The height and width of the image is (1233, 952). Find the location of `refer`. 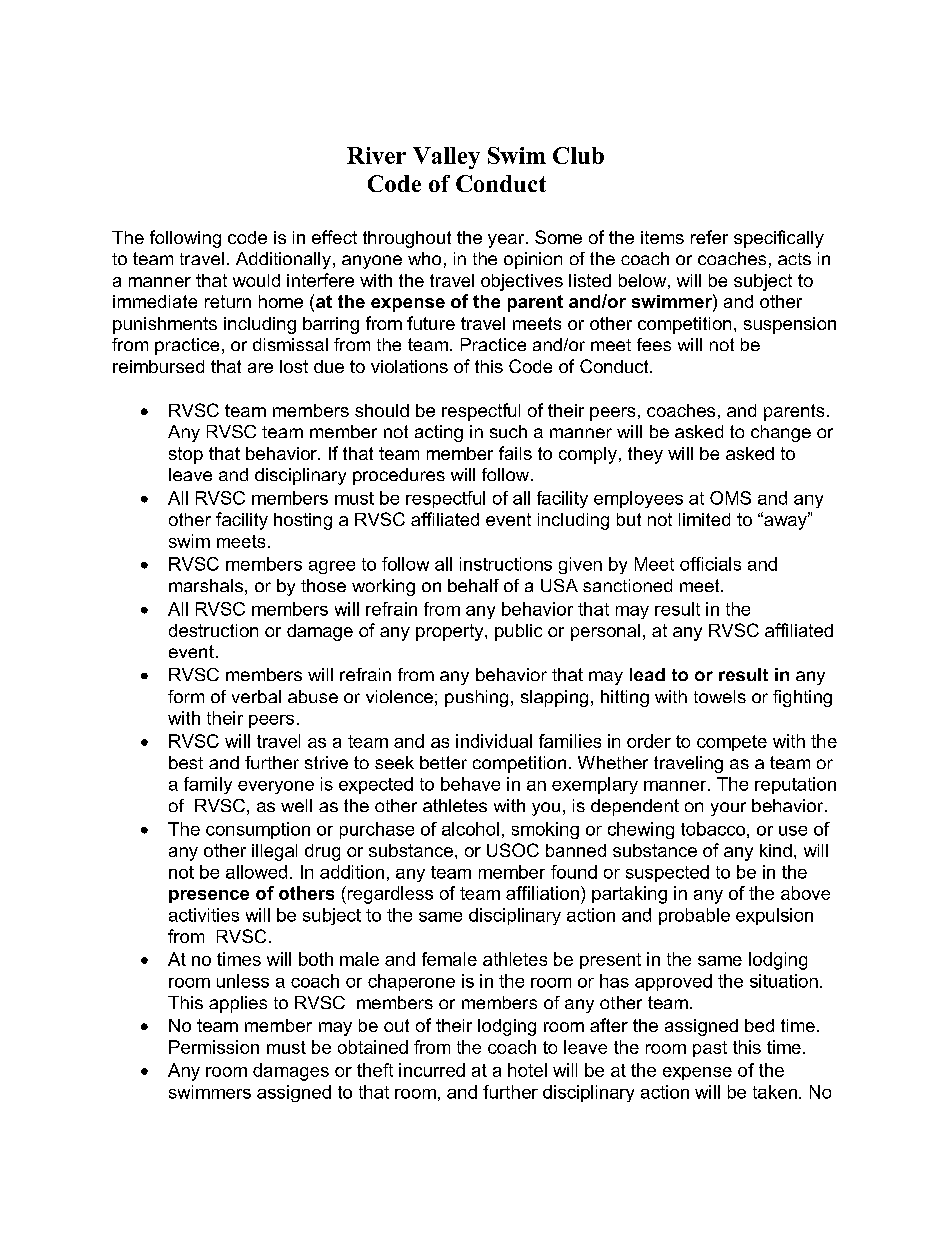

refer is located at coordinates (709, 237).
